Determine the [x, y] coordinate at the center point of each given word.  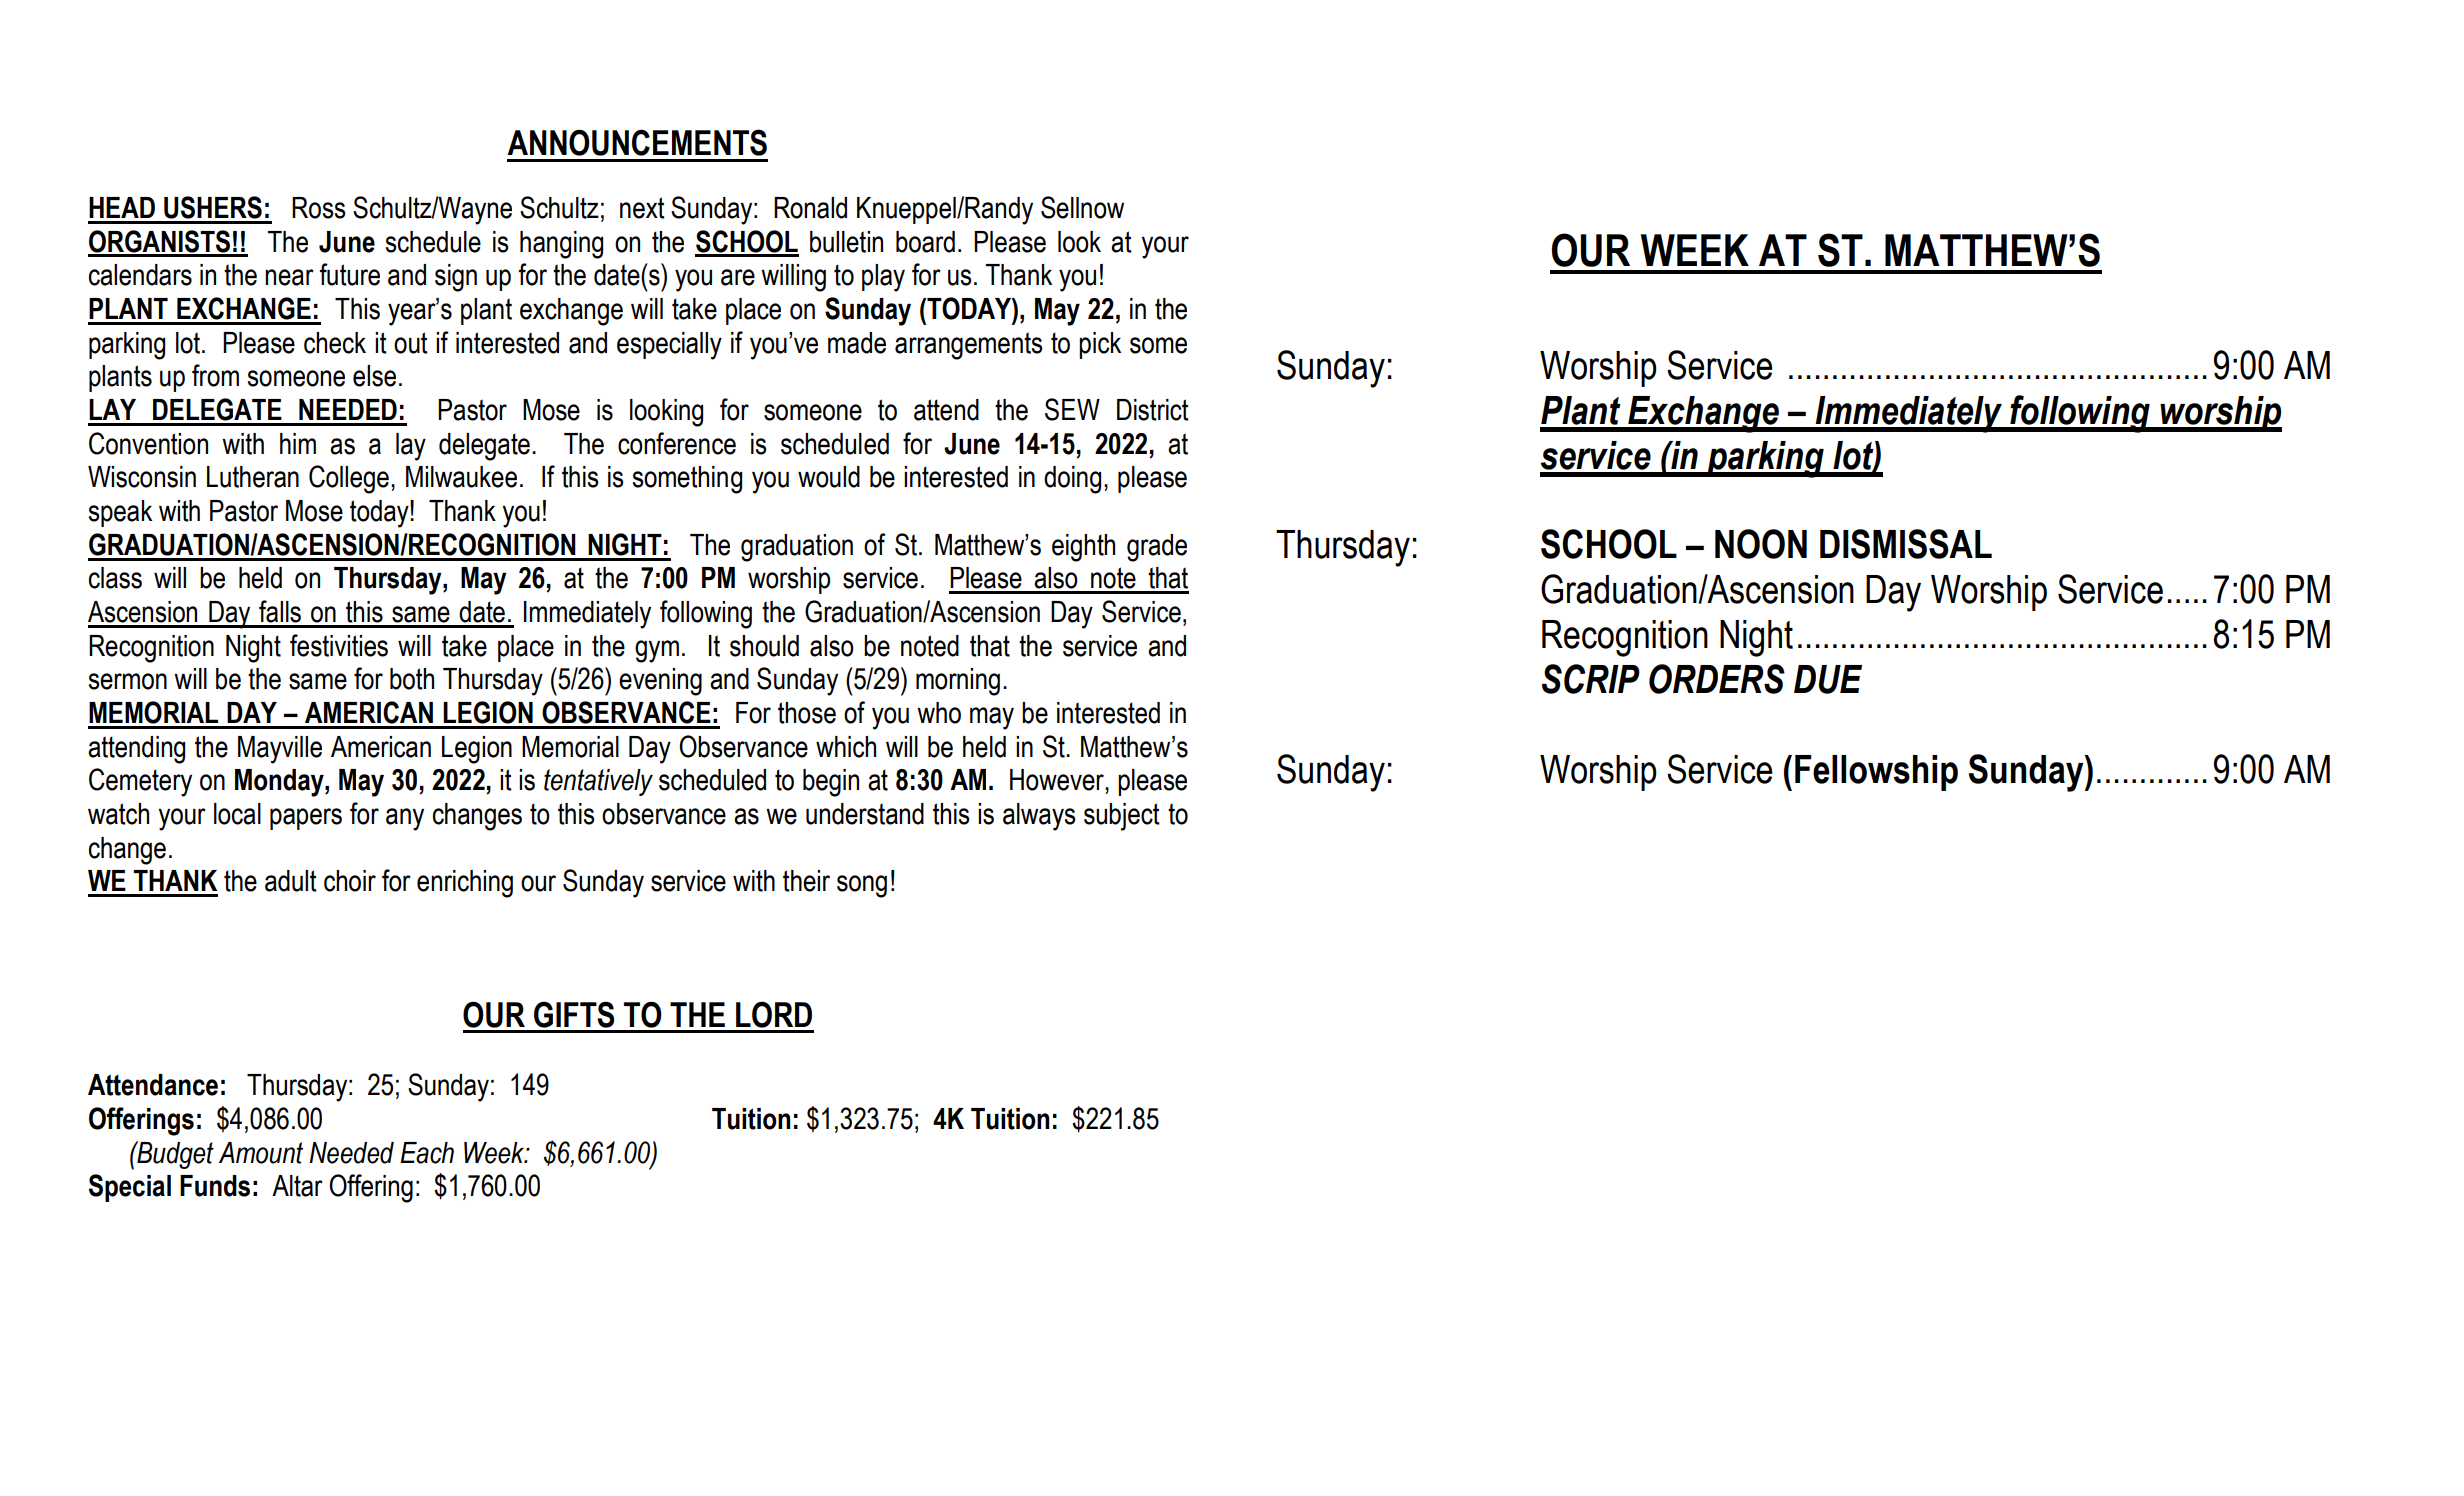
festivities [339, 645]
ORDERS [1717, 679]
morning [958, 682]
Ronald [810, 208]
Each [427, 1153]
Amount [261, 1153]
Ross [319, 208]
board [925, 242]
